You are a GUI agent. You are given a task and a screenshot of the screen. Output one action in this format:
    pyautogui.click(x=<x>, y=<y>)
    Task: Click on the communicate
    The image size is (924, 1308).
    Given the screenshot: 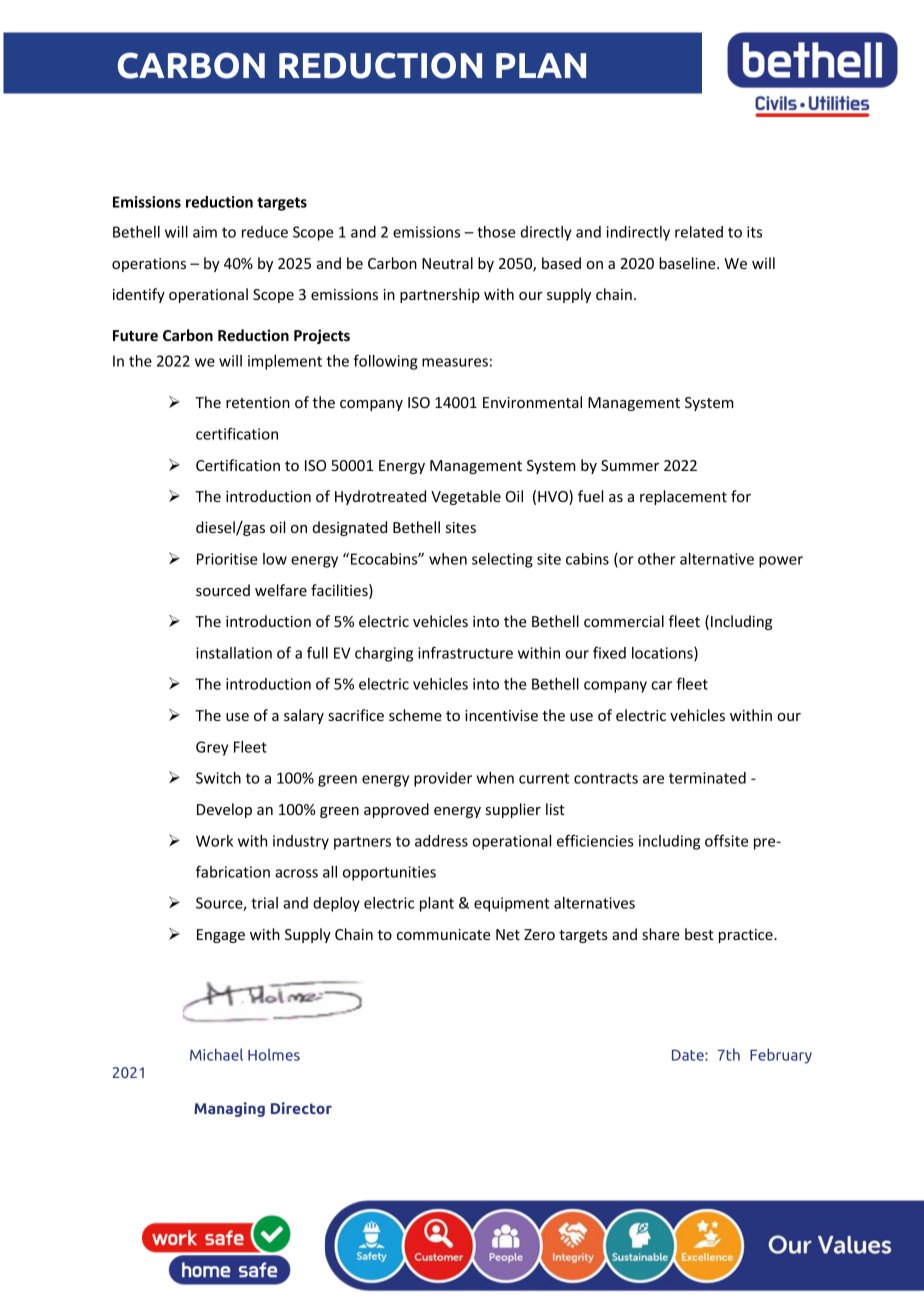 What is the action you would take?
    pyautogui.click(x=444, y=934)
